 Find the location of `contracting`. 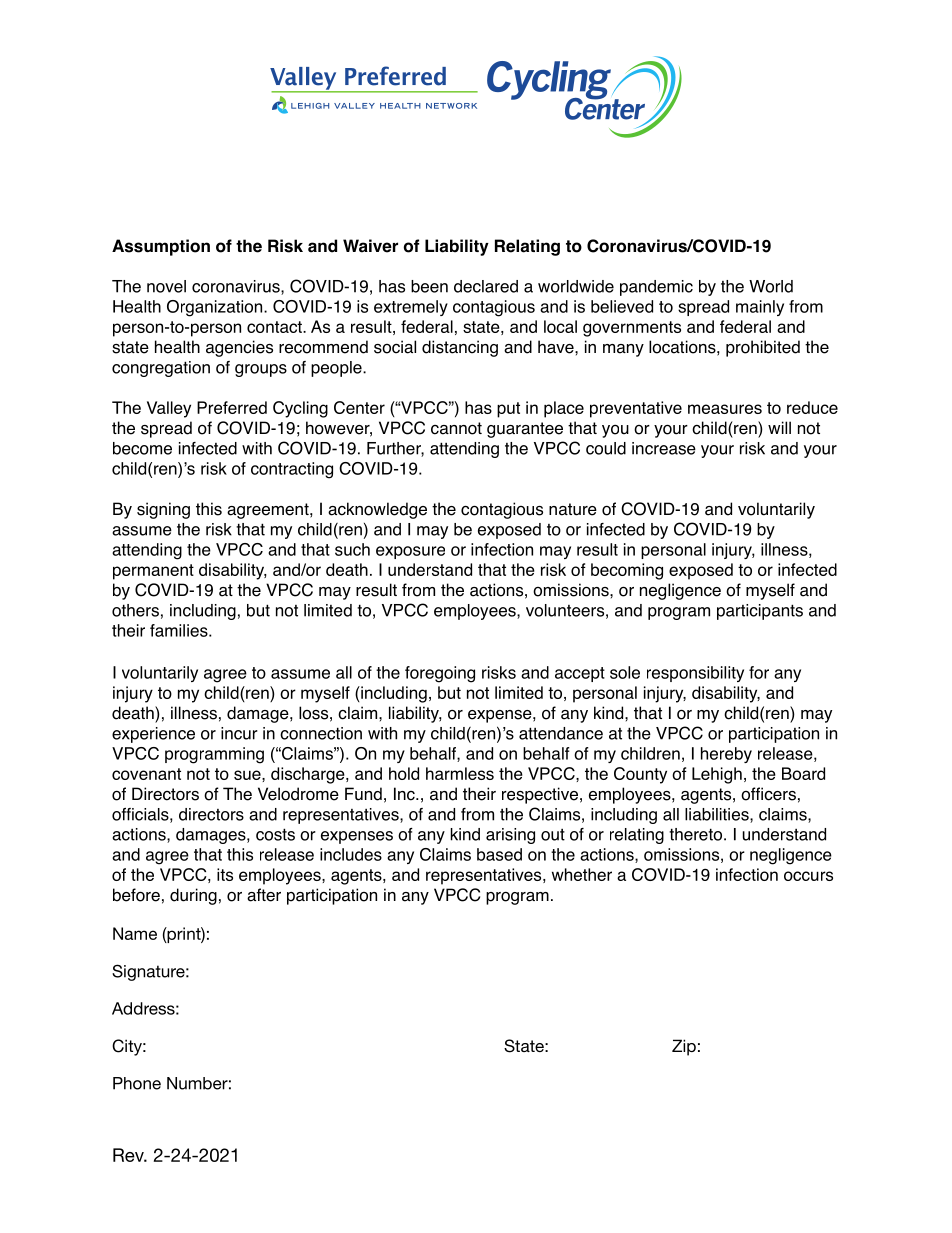

contracting is located at coordinates (292, 470).
